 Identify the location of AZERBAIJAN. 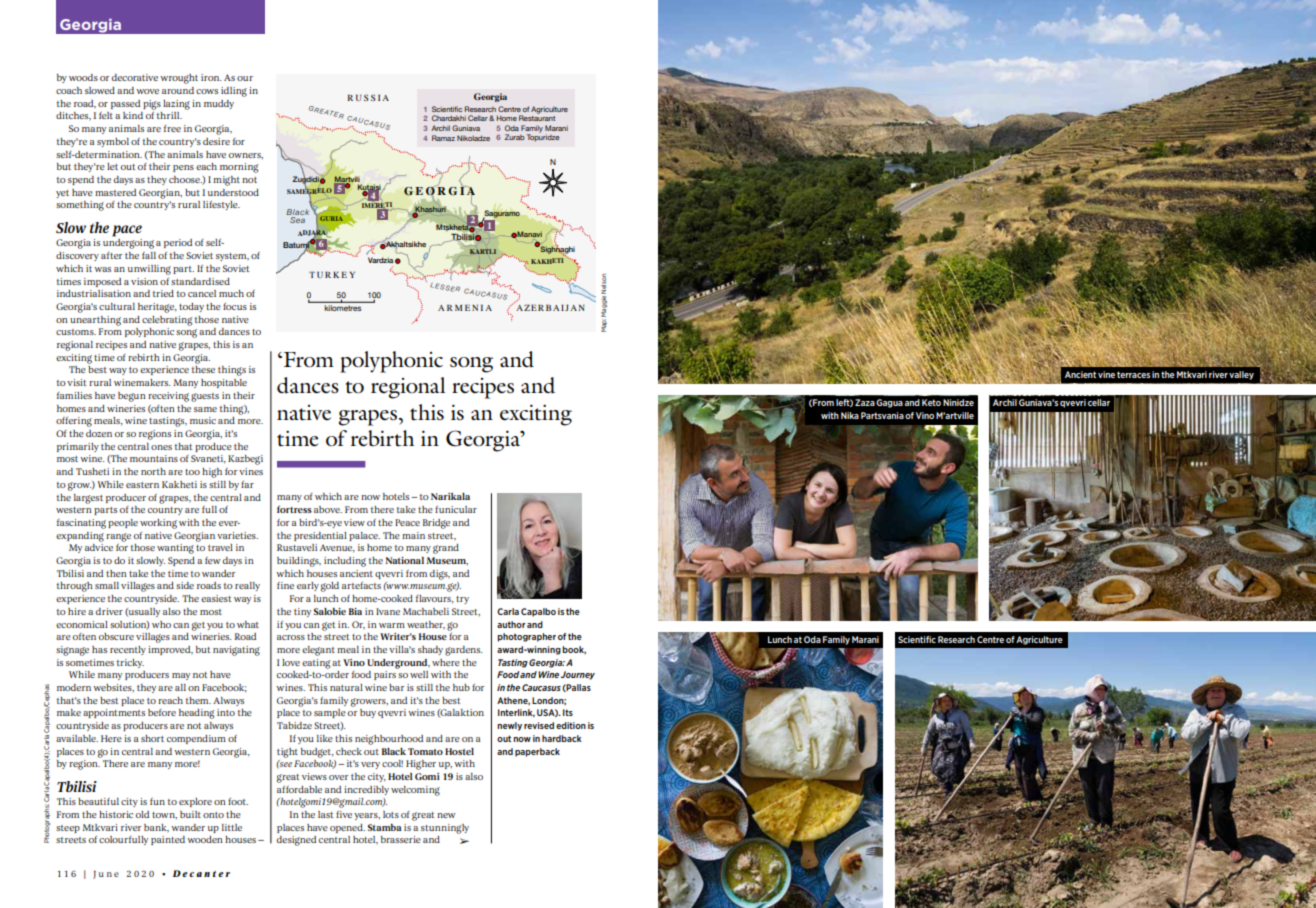
(549, 306).
